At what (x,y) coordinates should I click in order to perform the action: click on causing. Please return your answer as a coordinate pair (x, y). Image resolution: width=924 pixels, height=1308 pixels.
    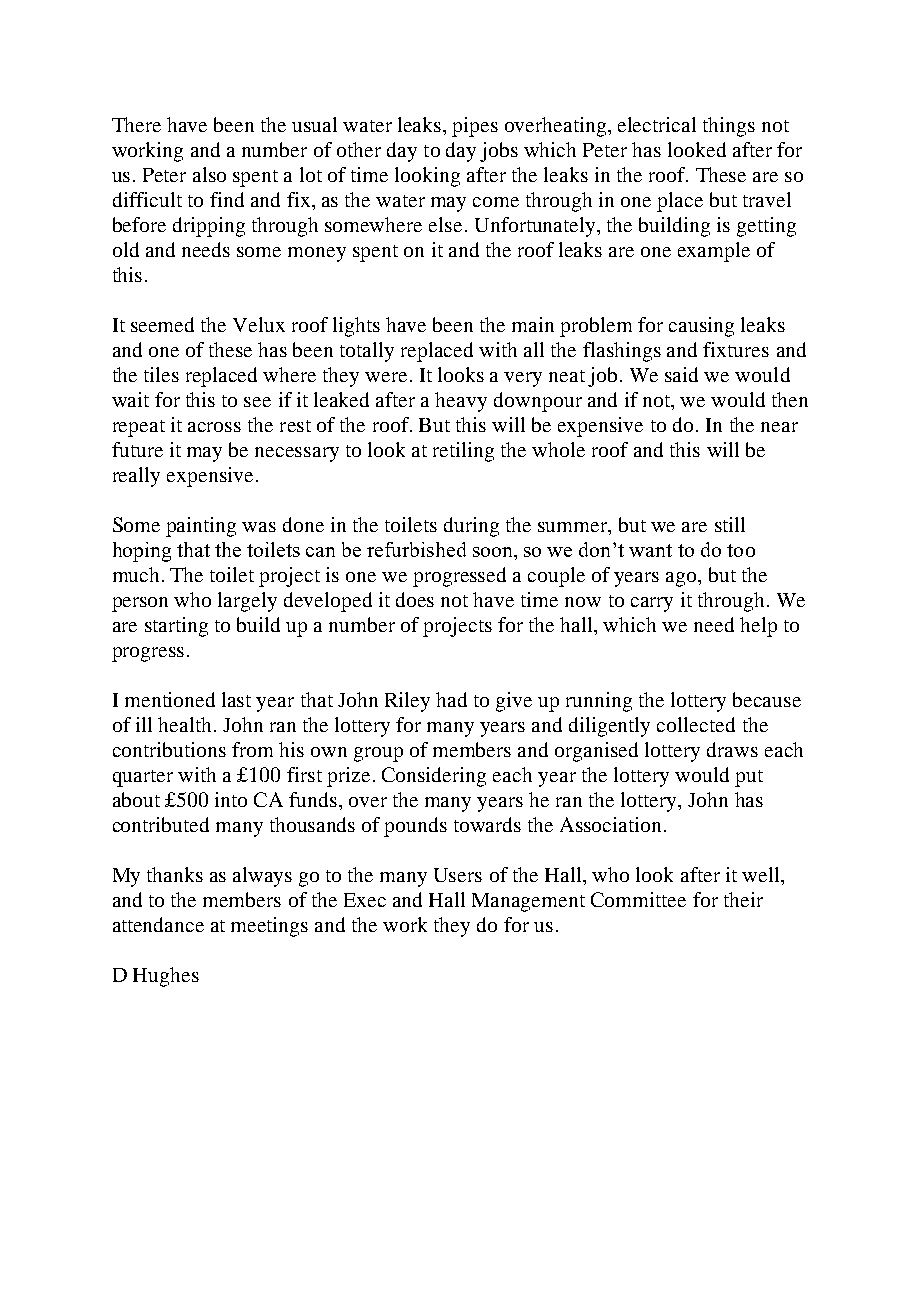
    Looking at the image, I should click on (701, 327).
